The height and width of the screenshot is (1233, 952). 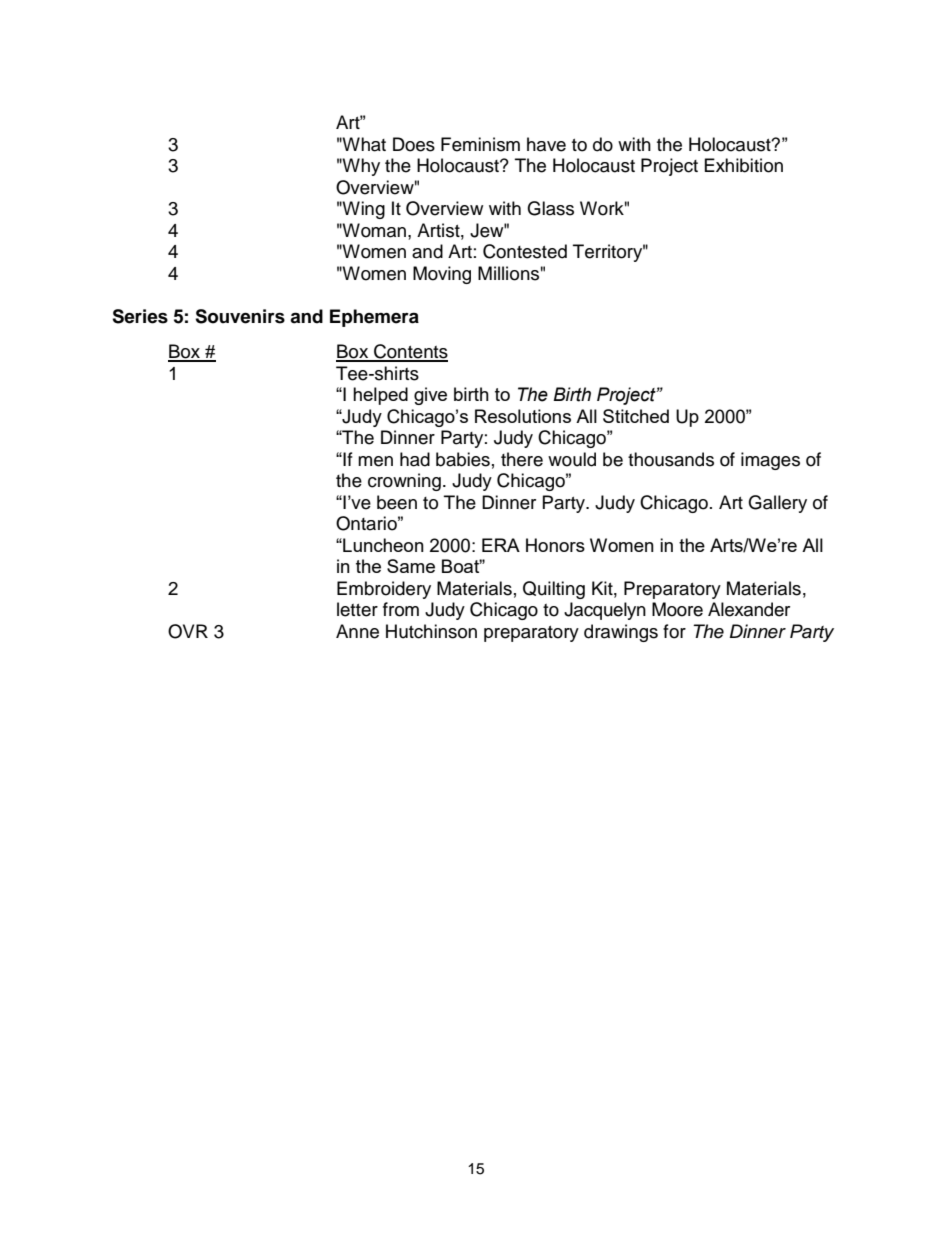 What do you see at coordinates (463, 459) in the screenshot?
I see `babies` at bounding box center [463, 459].
